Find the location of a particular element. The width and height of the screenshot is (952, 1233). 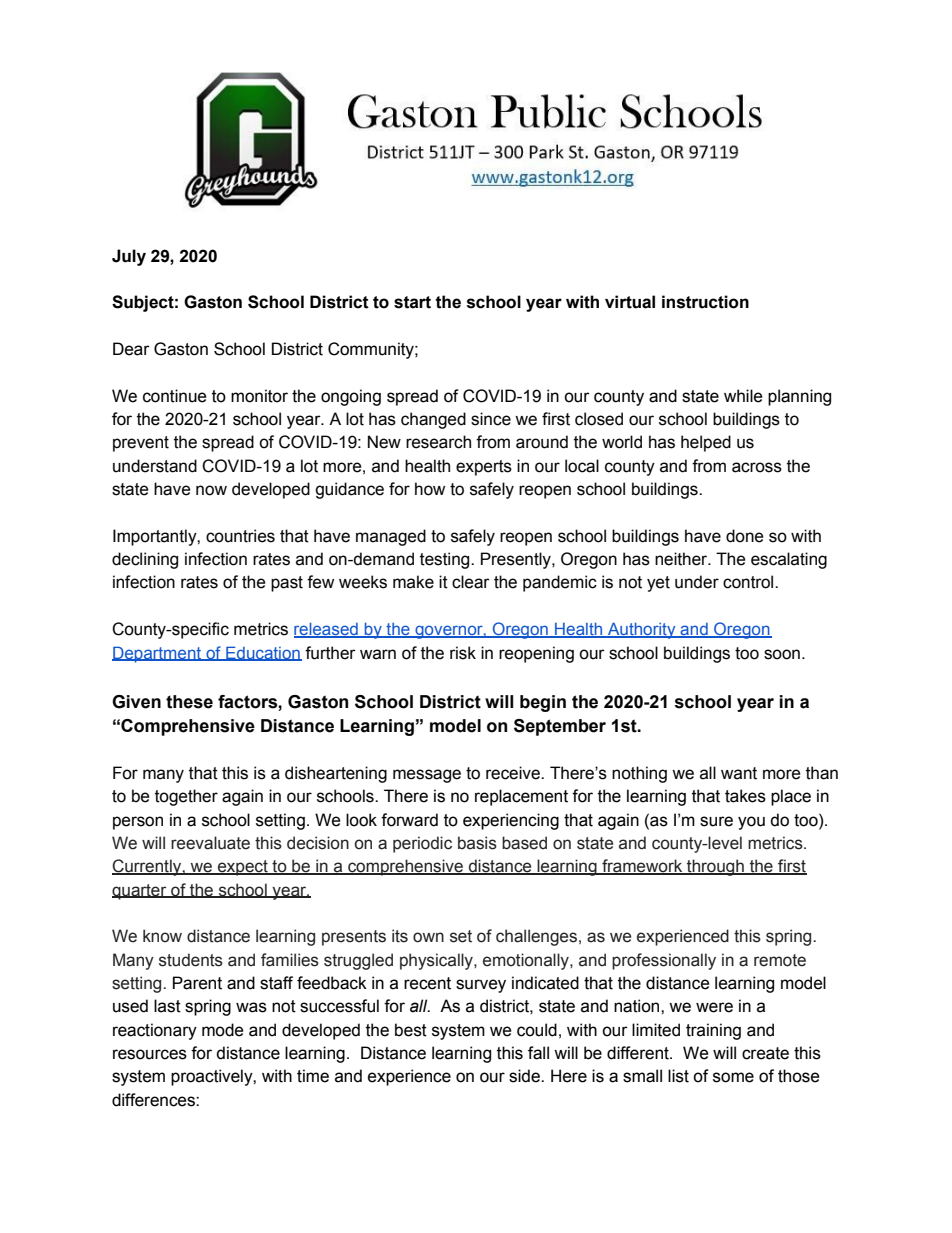

risk is located at coordinates (463, 653).
